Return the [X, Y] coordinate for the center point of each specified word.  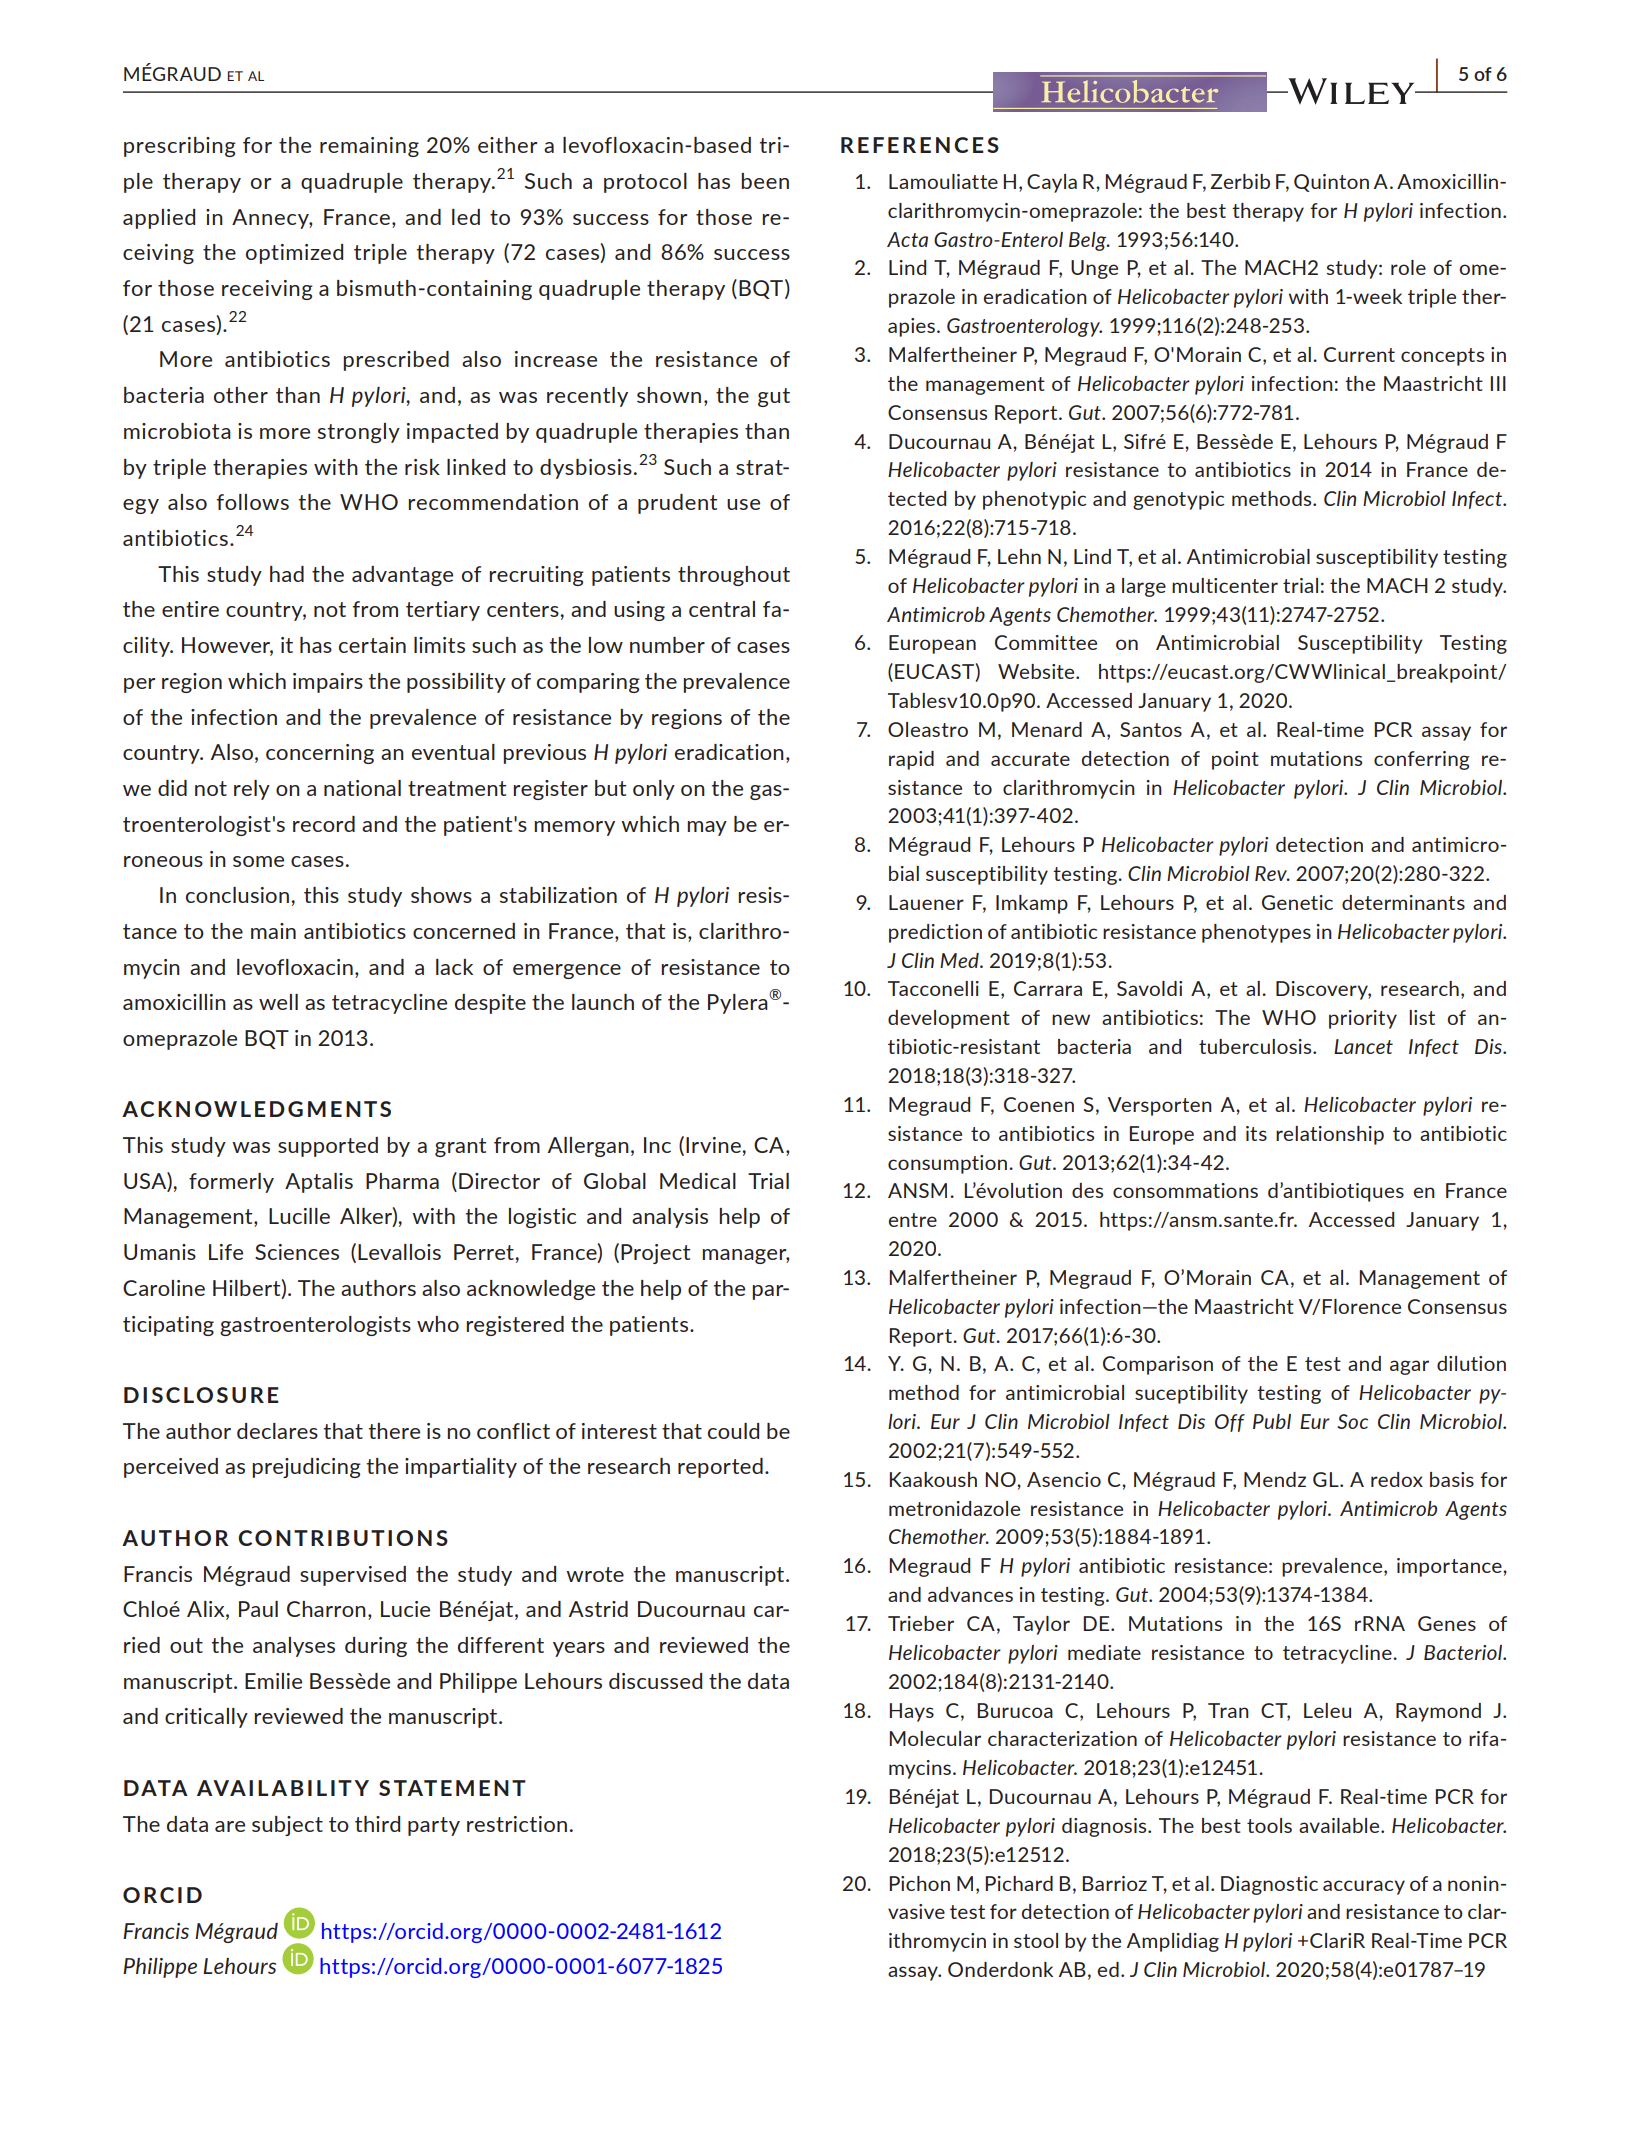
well [278, 1002]
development [949, 1019]
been [765, 181]
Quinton [1331, 183]
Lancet [1363, 1046]
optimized [294, 254]
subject [287, 1826]
